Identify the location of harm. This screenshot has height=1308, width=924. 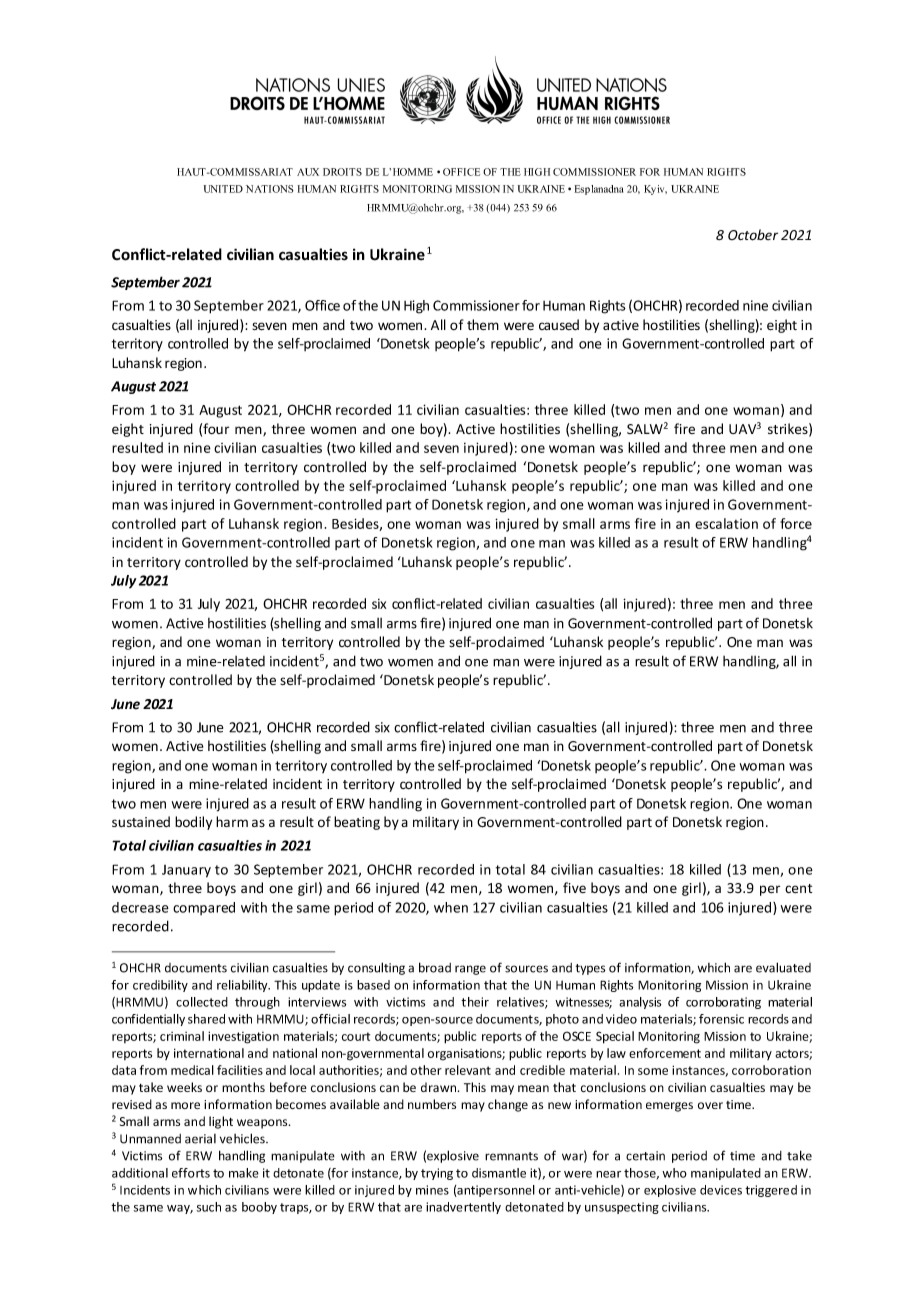
(232, 821).
